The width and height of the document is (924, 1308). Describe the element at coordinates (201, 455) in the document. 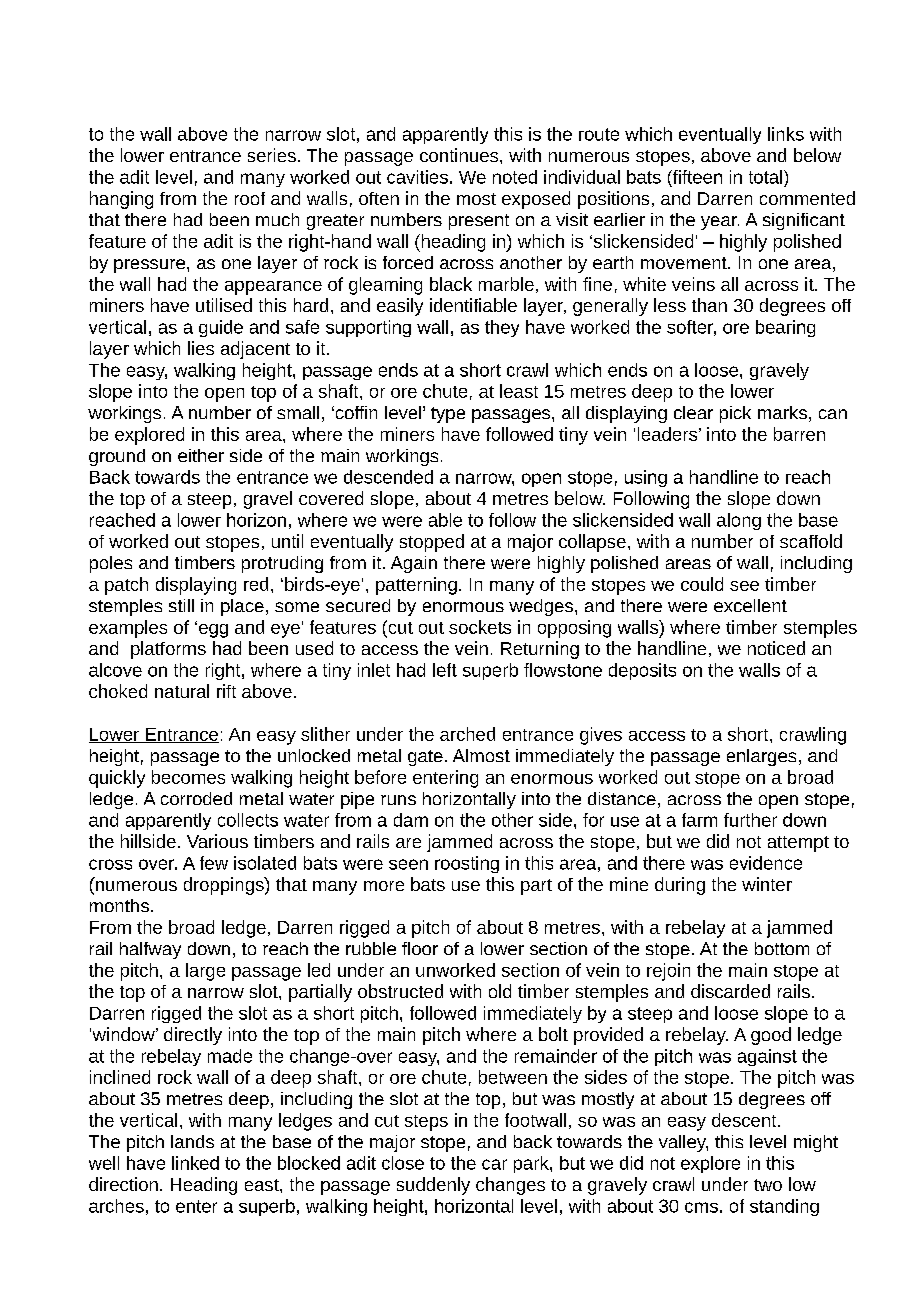

I see `either` at that location.
